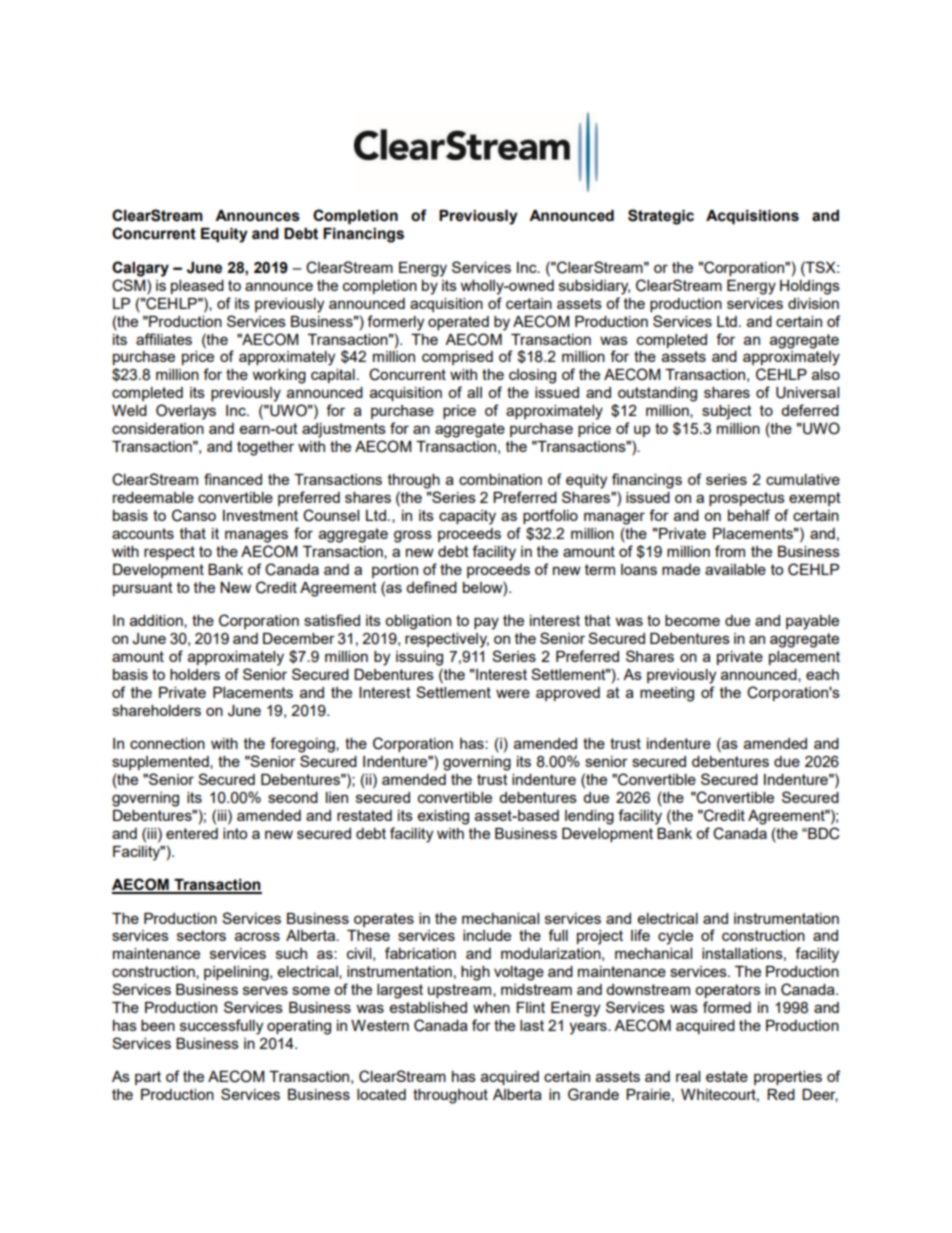  Describe the element at coordinates (661, 217) in the screenshot. I see `Strategic` at that location.
